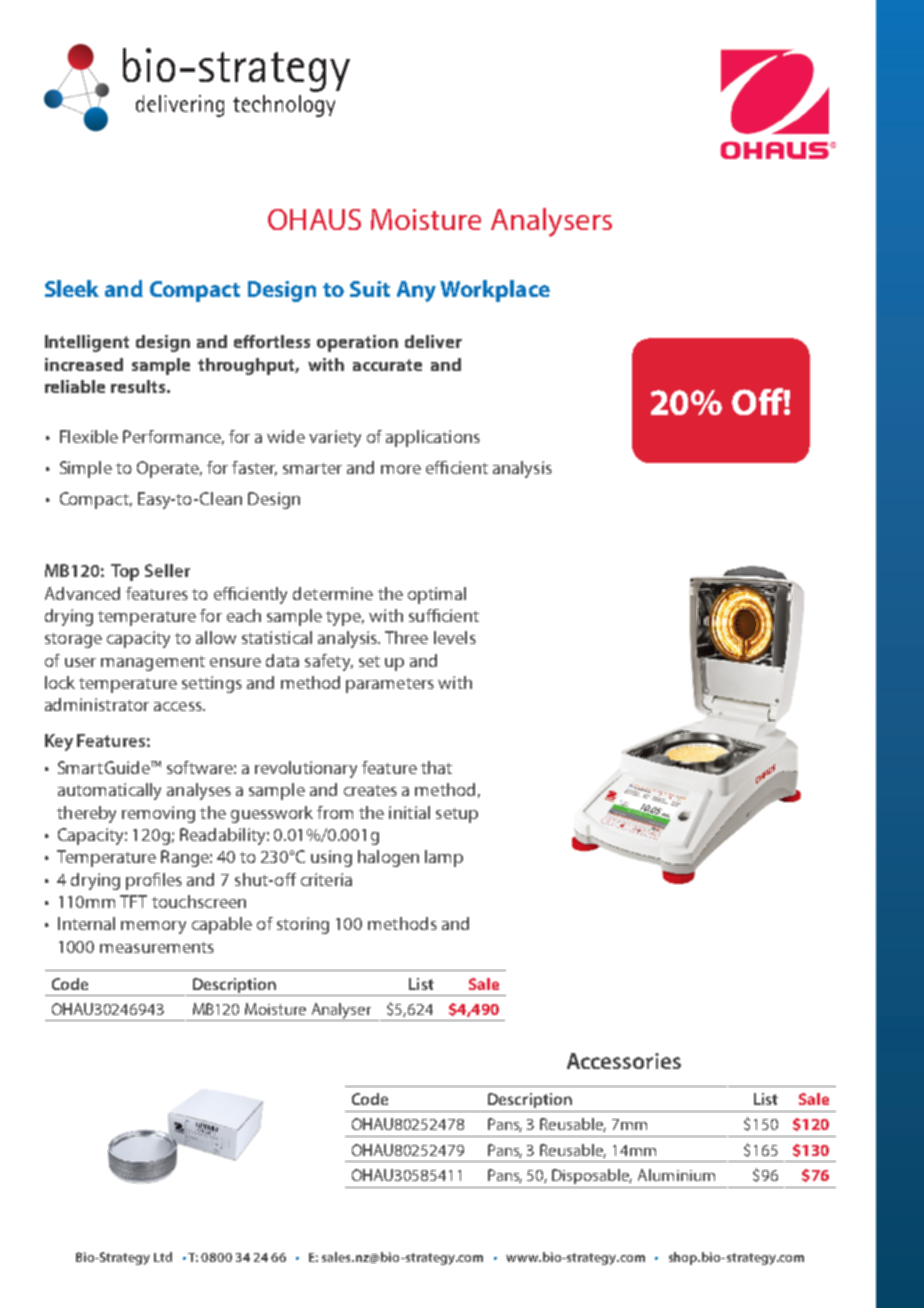 This image has width=924, height=1308. Describe the element at coordinates (676, 1175) in the image. I see `Aluminium` at that location.
